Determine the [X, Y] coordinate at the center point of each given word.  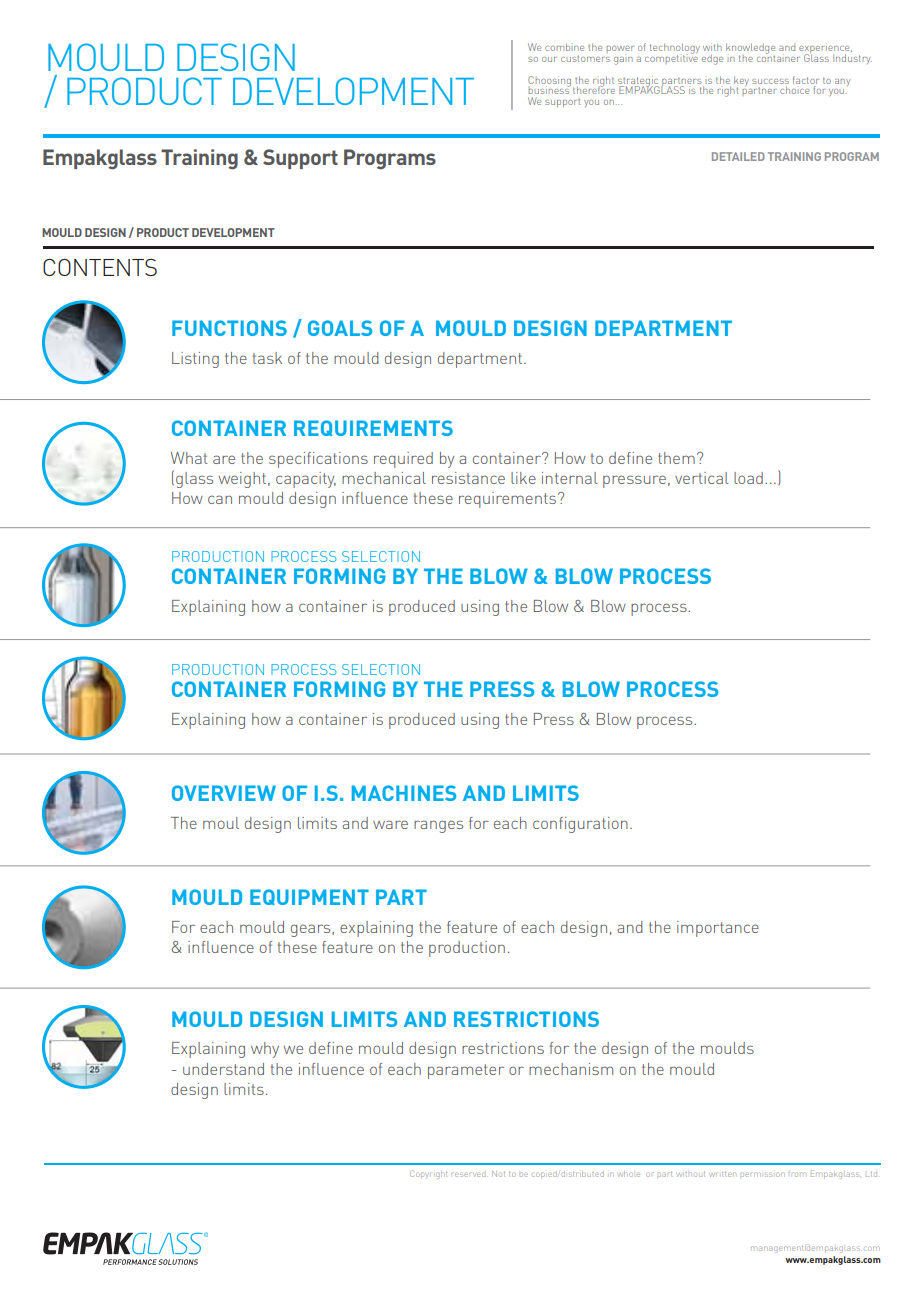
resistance [468, 478]
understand [223, 1069]
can [220, 499]
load [748, 478]
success [770, 81]
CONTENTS [100, 267]
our [549, 59]
